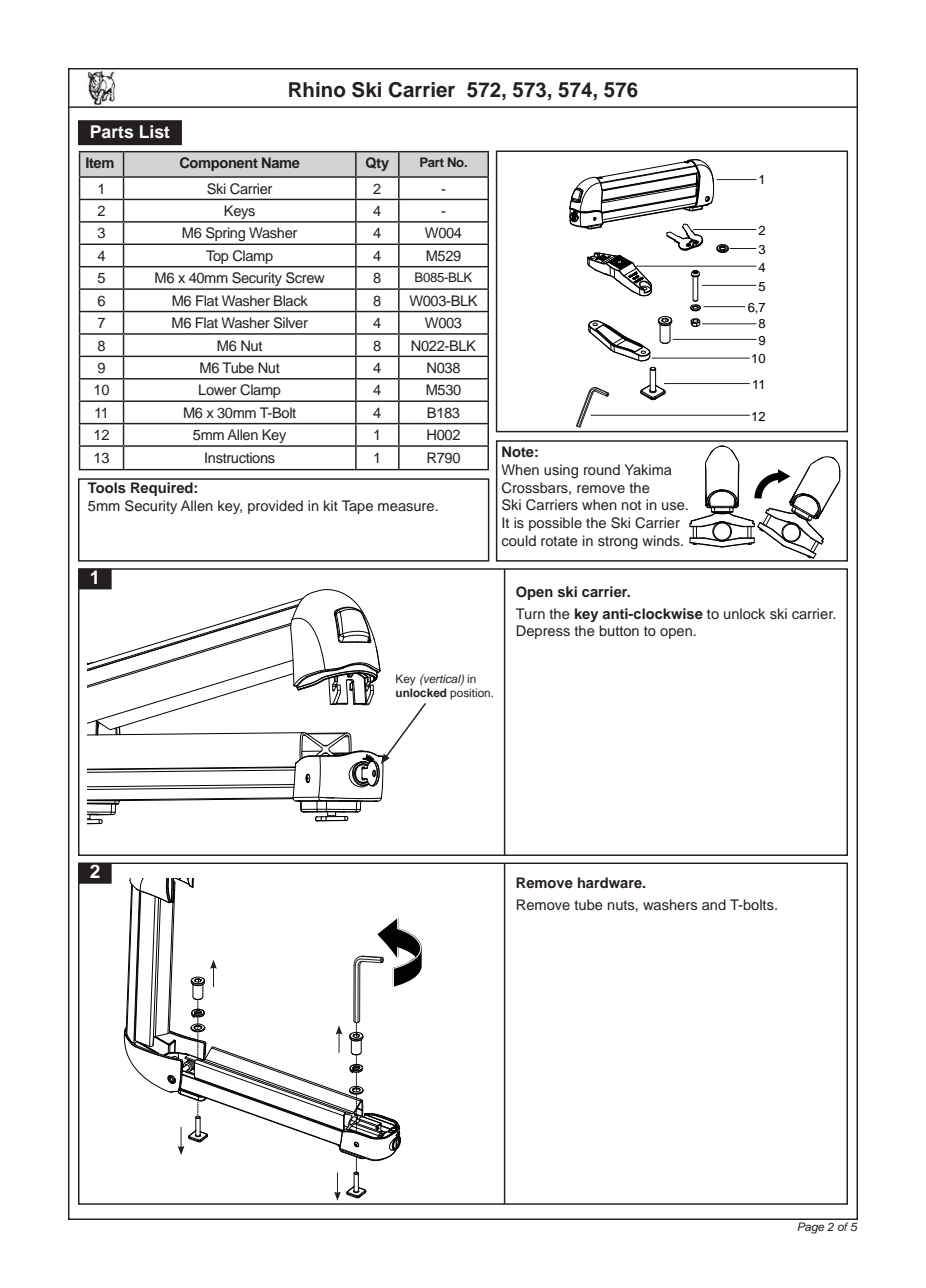  What do you see at coordinates (714, 904) in the screenshot?
I see `and` at bounding box center [714, 904].
